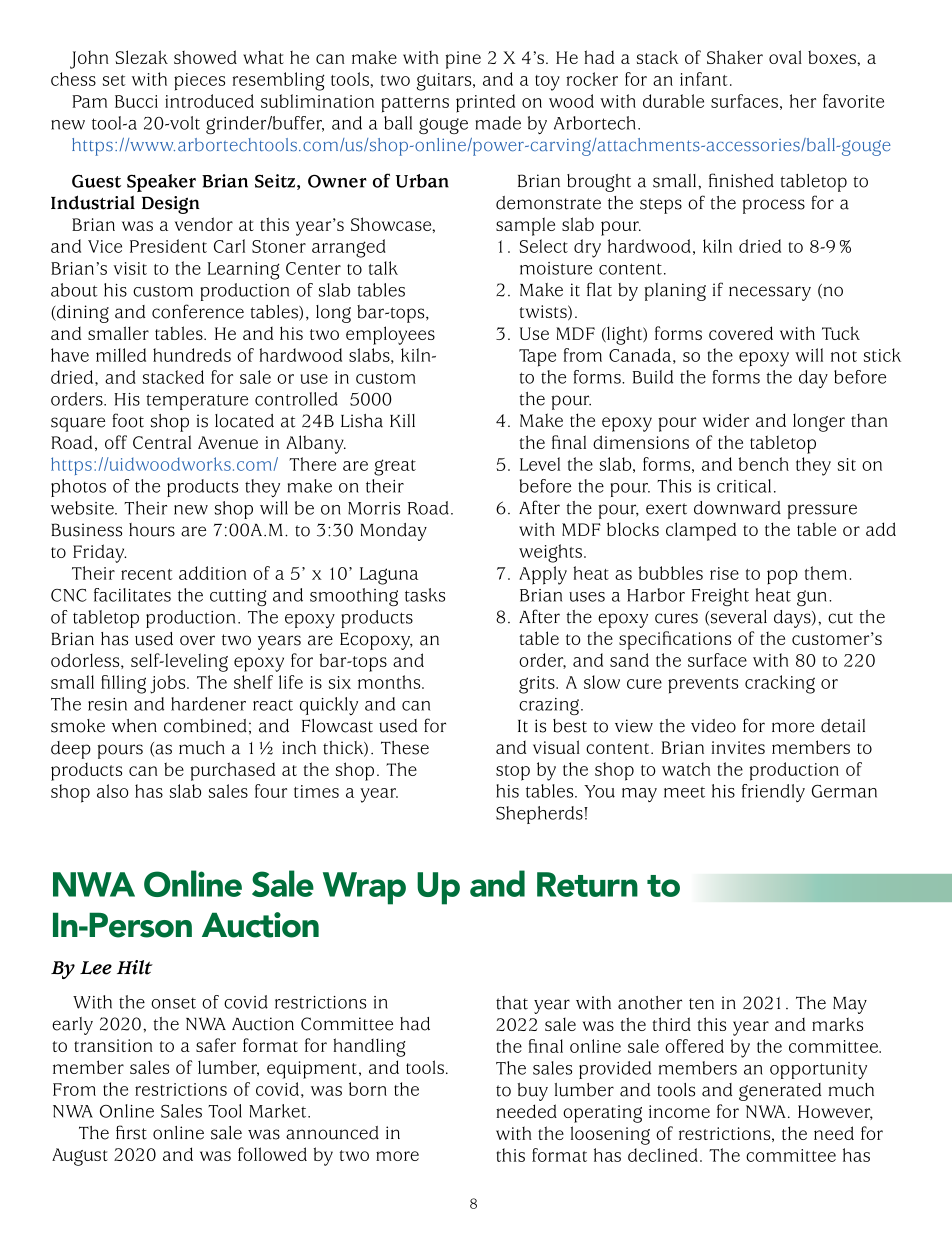 Image resolution: width=952 pixels, height=1233 pixels. I want to click on printed, so click(485, 103).
